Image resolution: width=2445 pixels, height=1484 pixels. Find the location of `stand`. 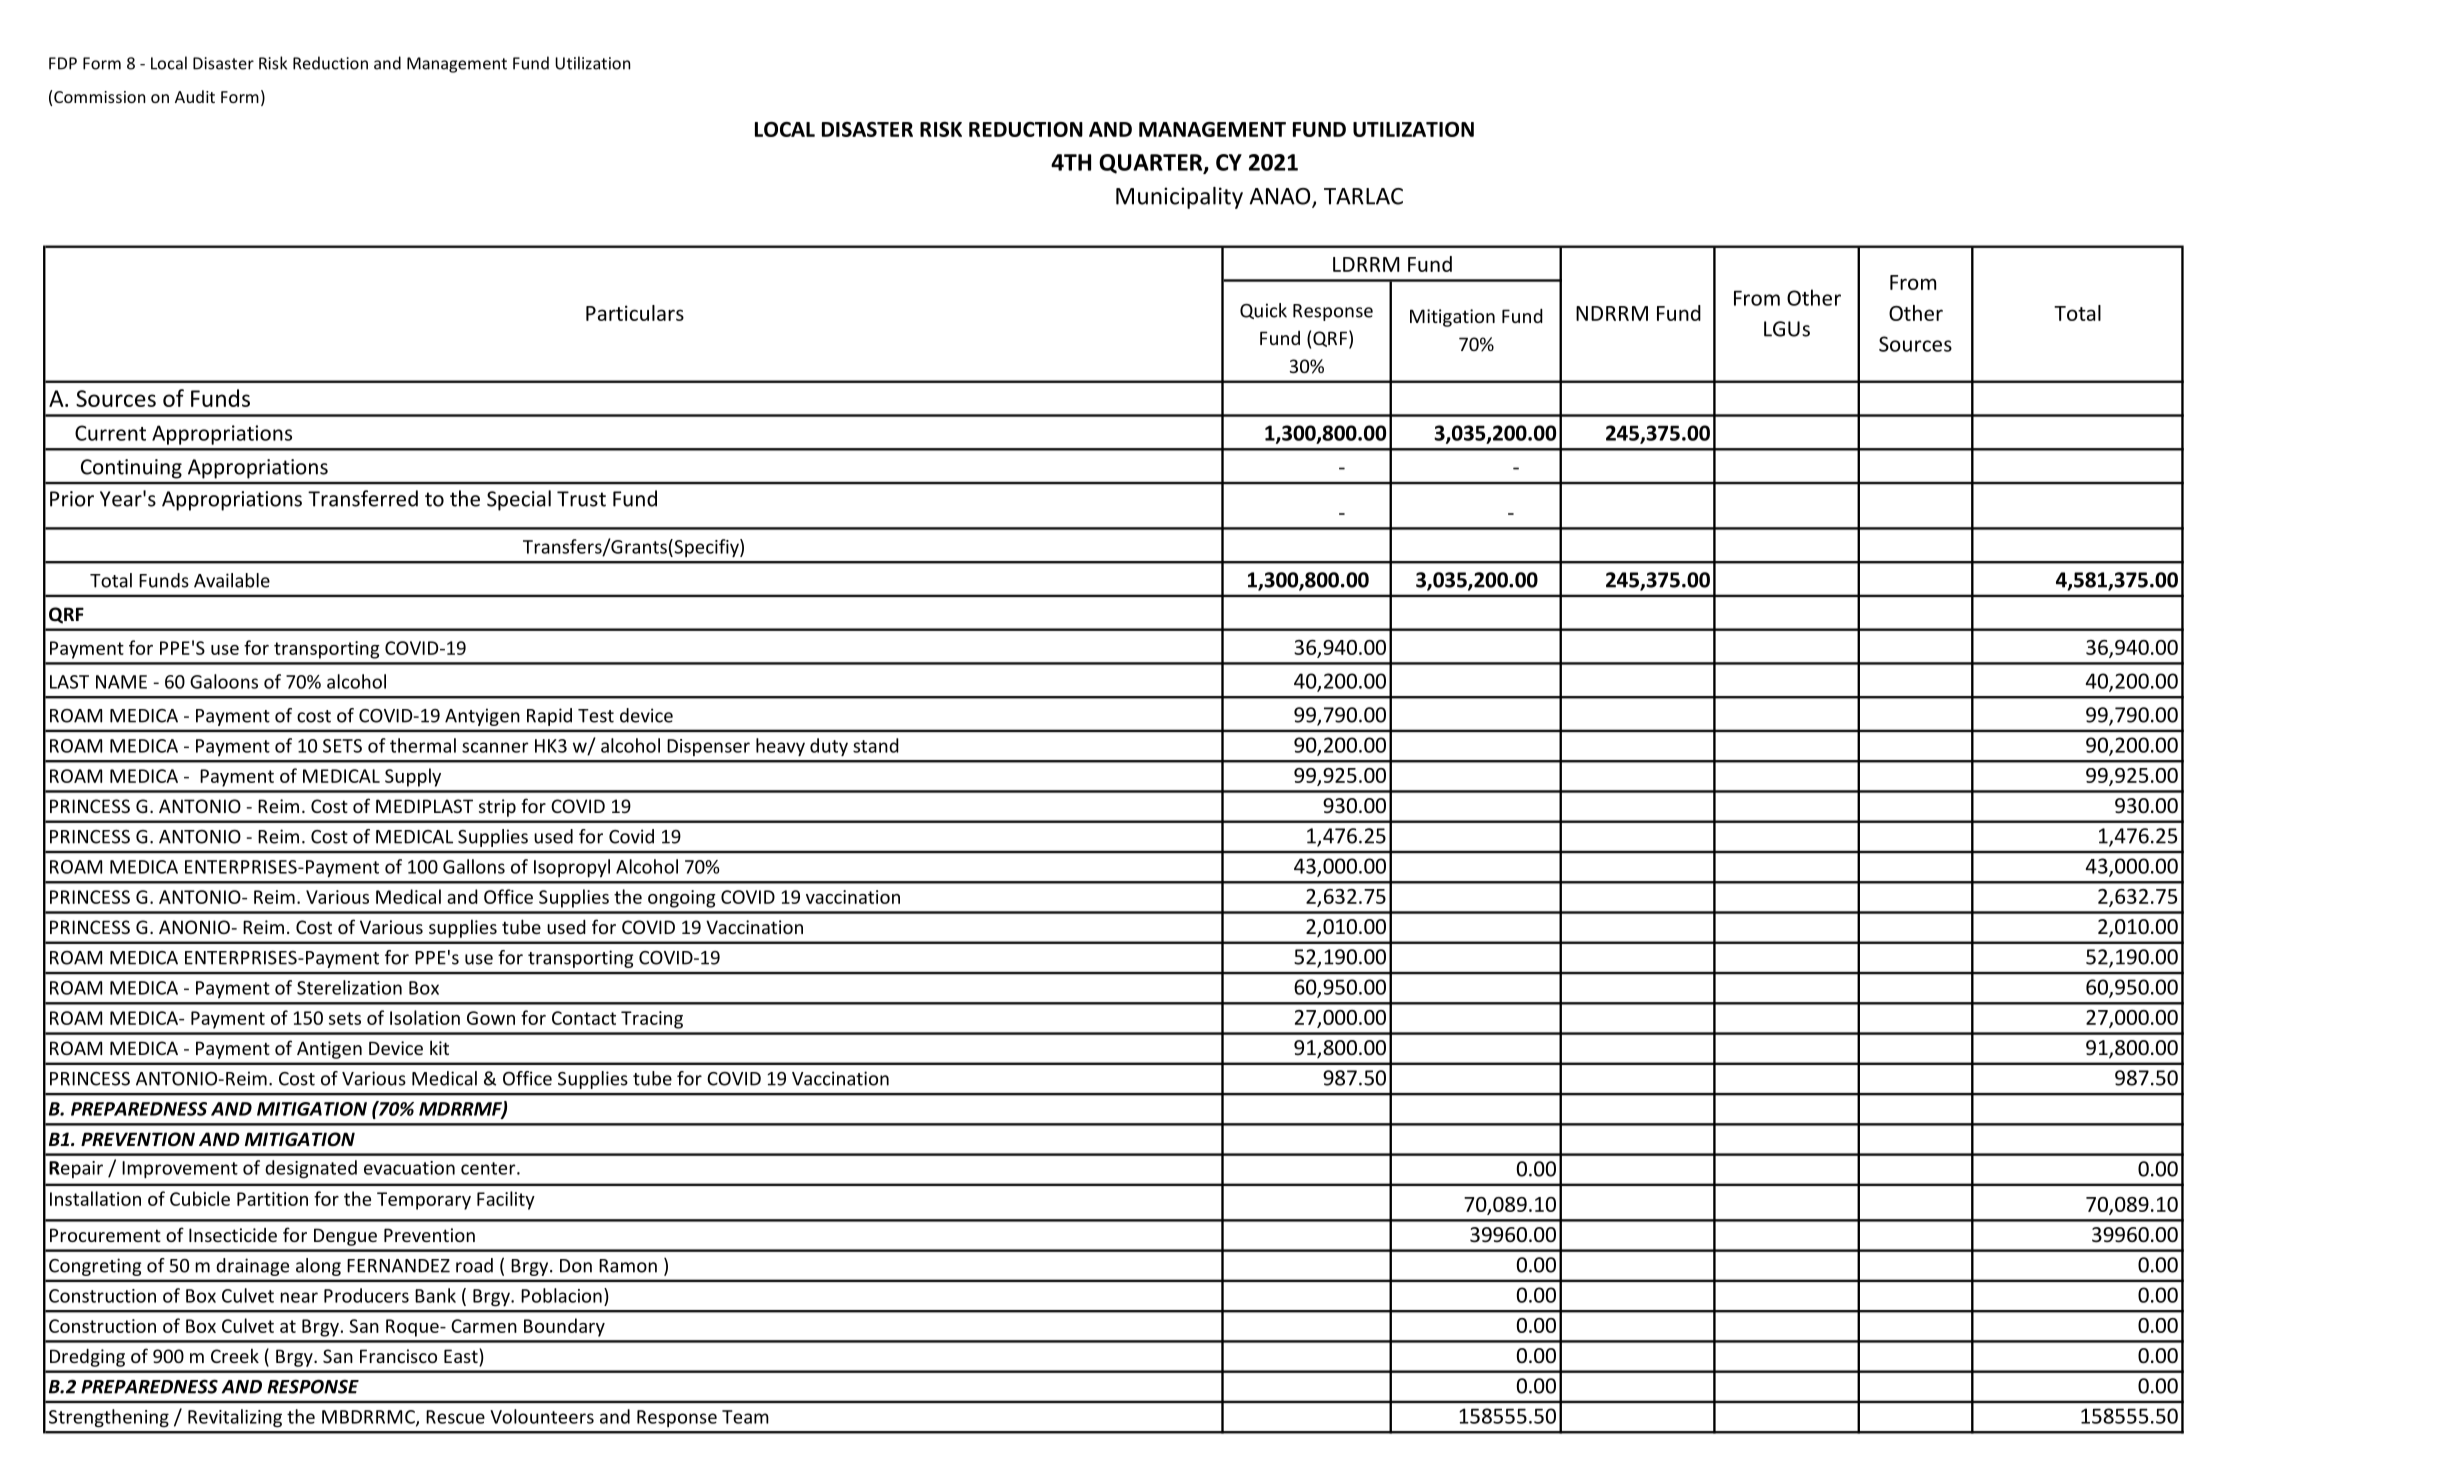

stand is located at coordinates (876, 745).
